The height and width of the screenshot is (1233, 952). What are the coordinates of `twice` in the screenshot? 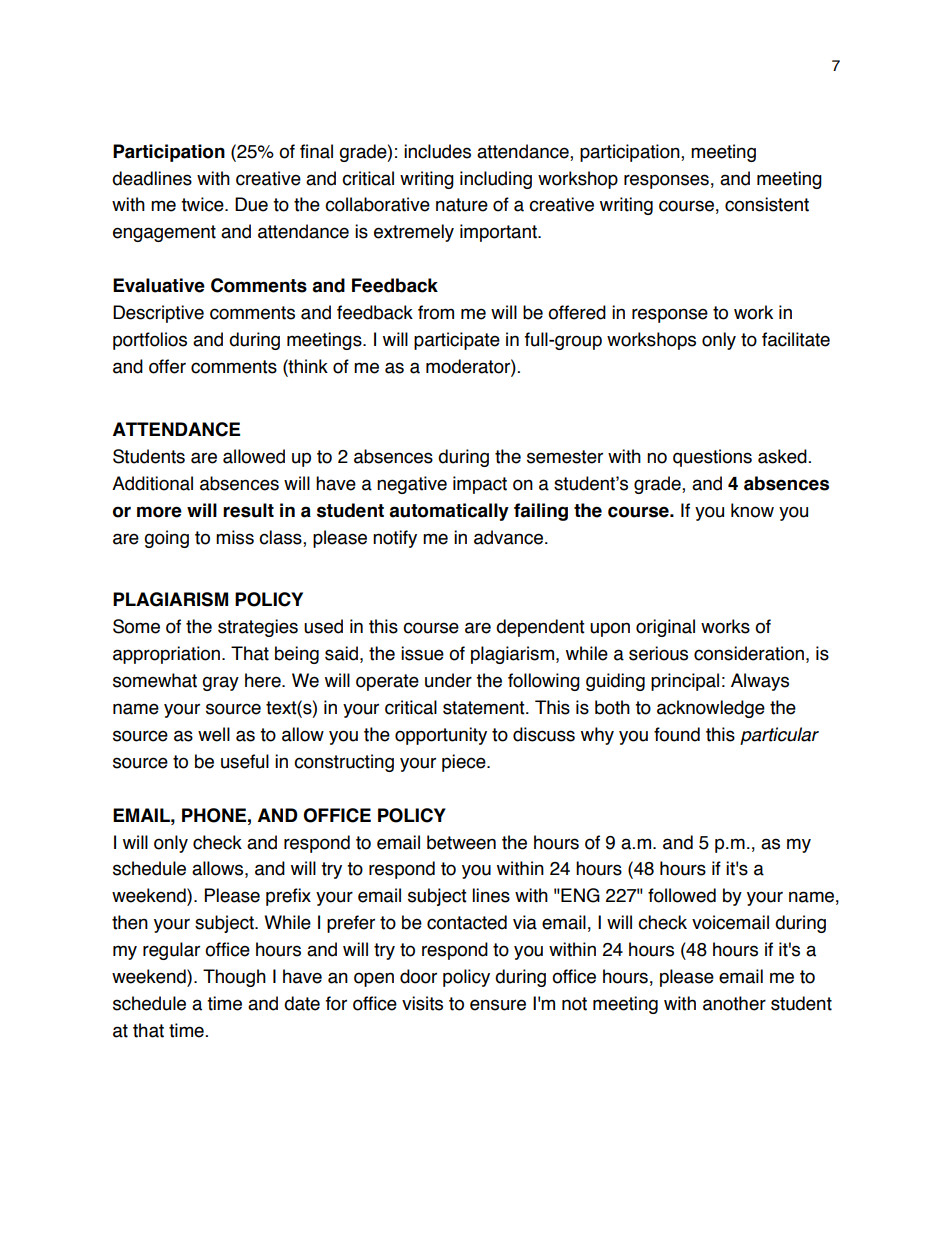 It's located at (203, 204).
